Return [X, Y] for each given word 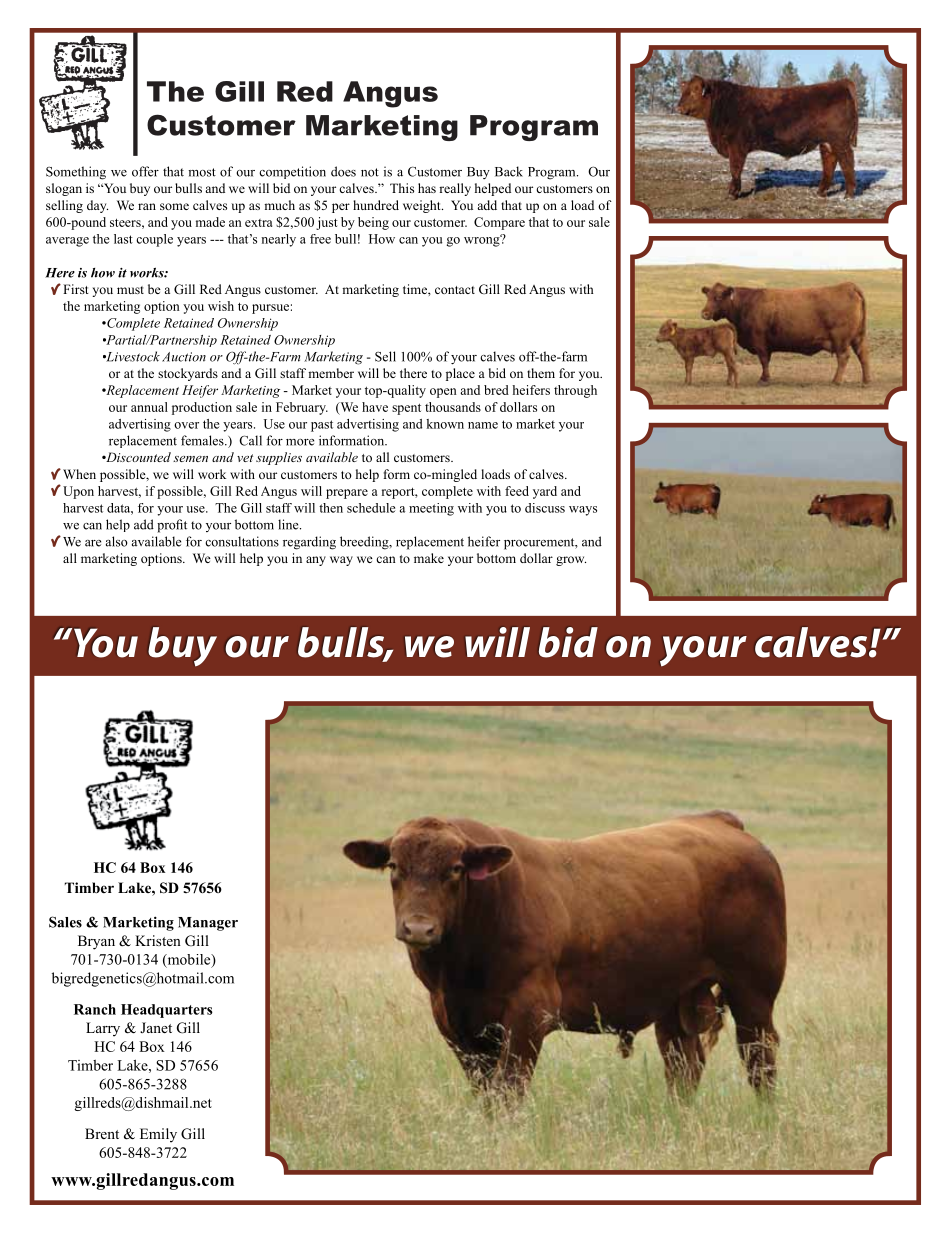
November [202, 426]
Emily [158, 1135]
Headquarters [167, 1011]
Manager [208, 924]
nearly [278, 240]
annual [149, 407]
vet [245, 458]
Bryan [96, 942]
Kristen [158, 940]
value [162, 505]
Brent [102, 1133]
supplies [279, 458]
